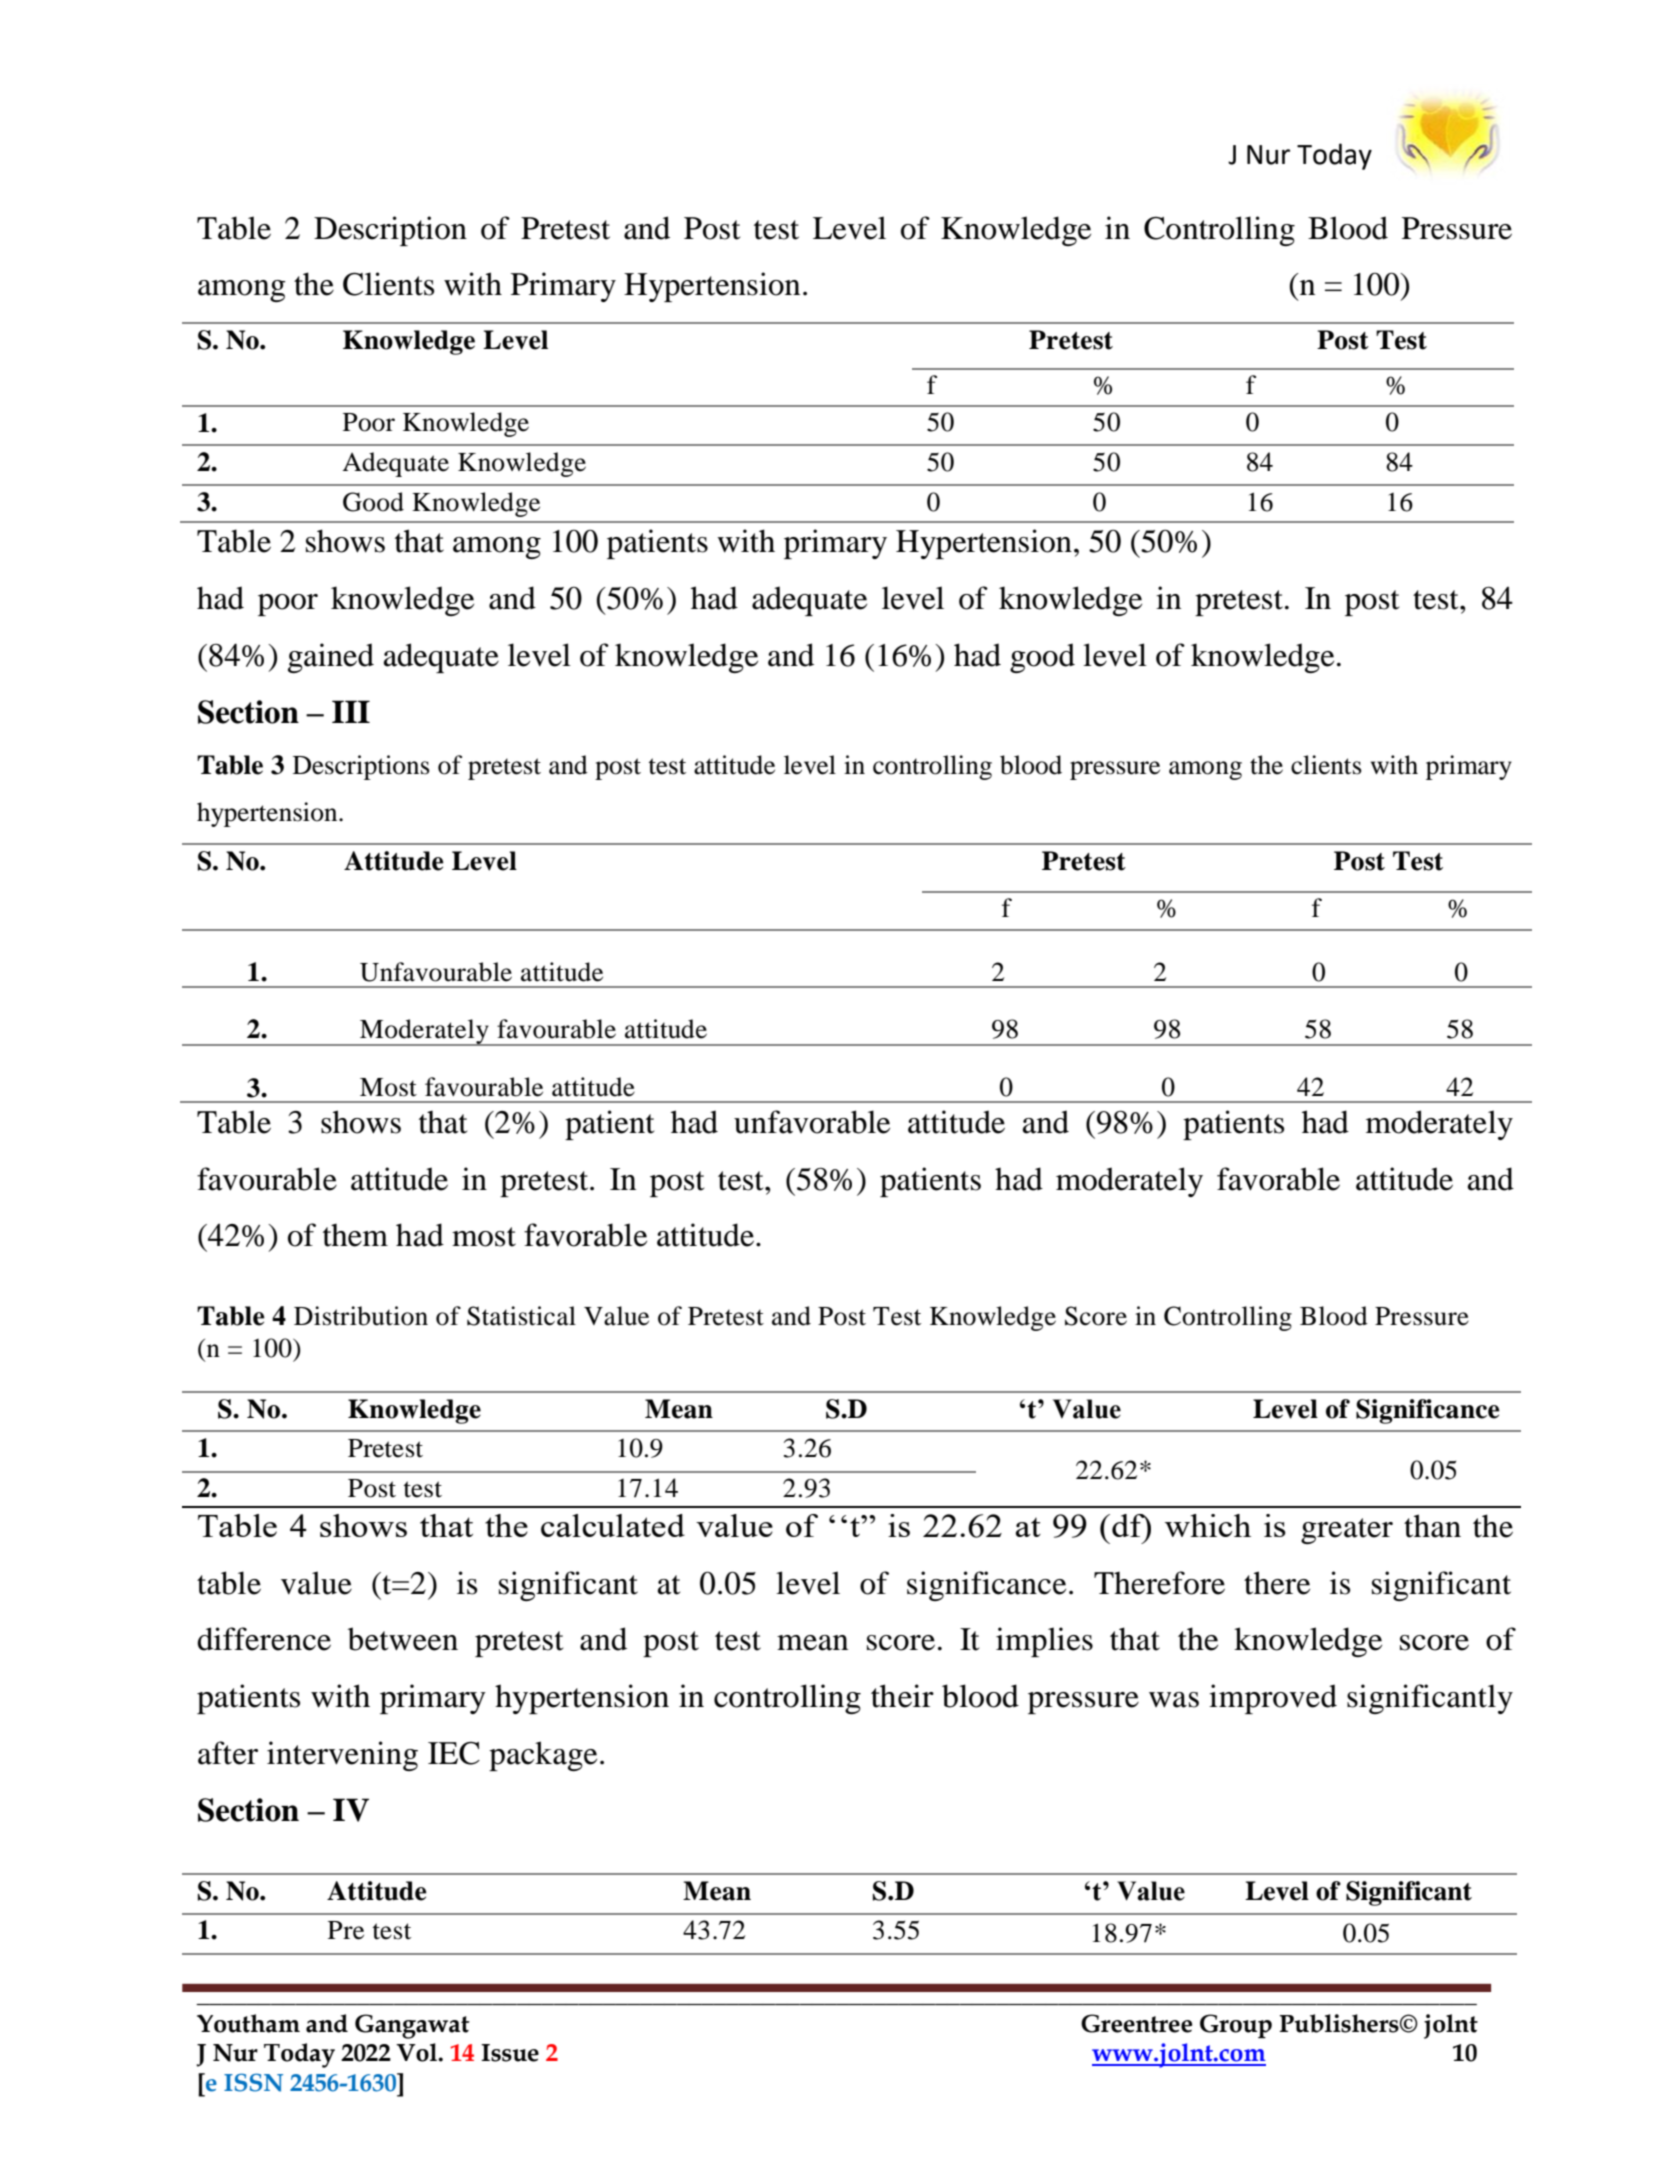  What do you see at coordinates (351, 711) in the screenshot?
I see `III` at bounding box center [351, 711].
